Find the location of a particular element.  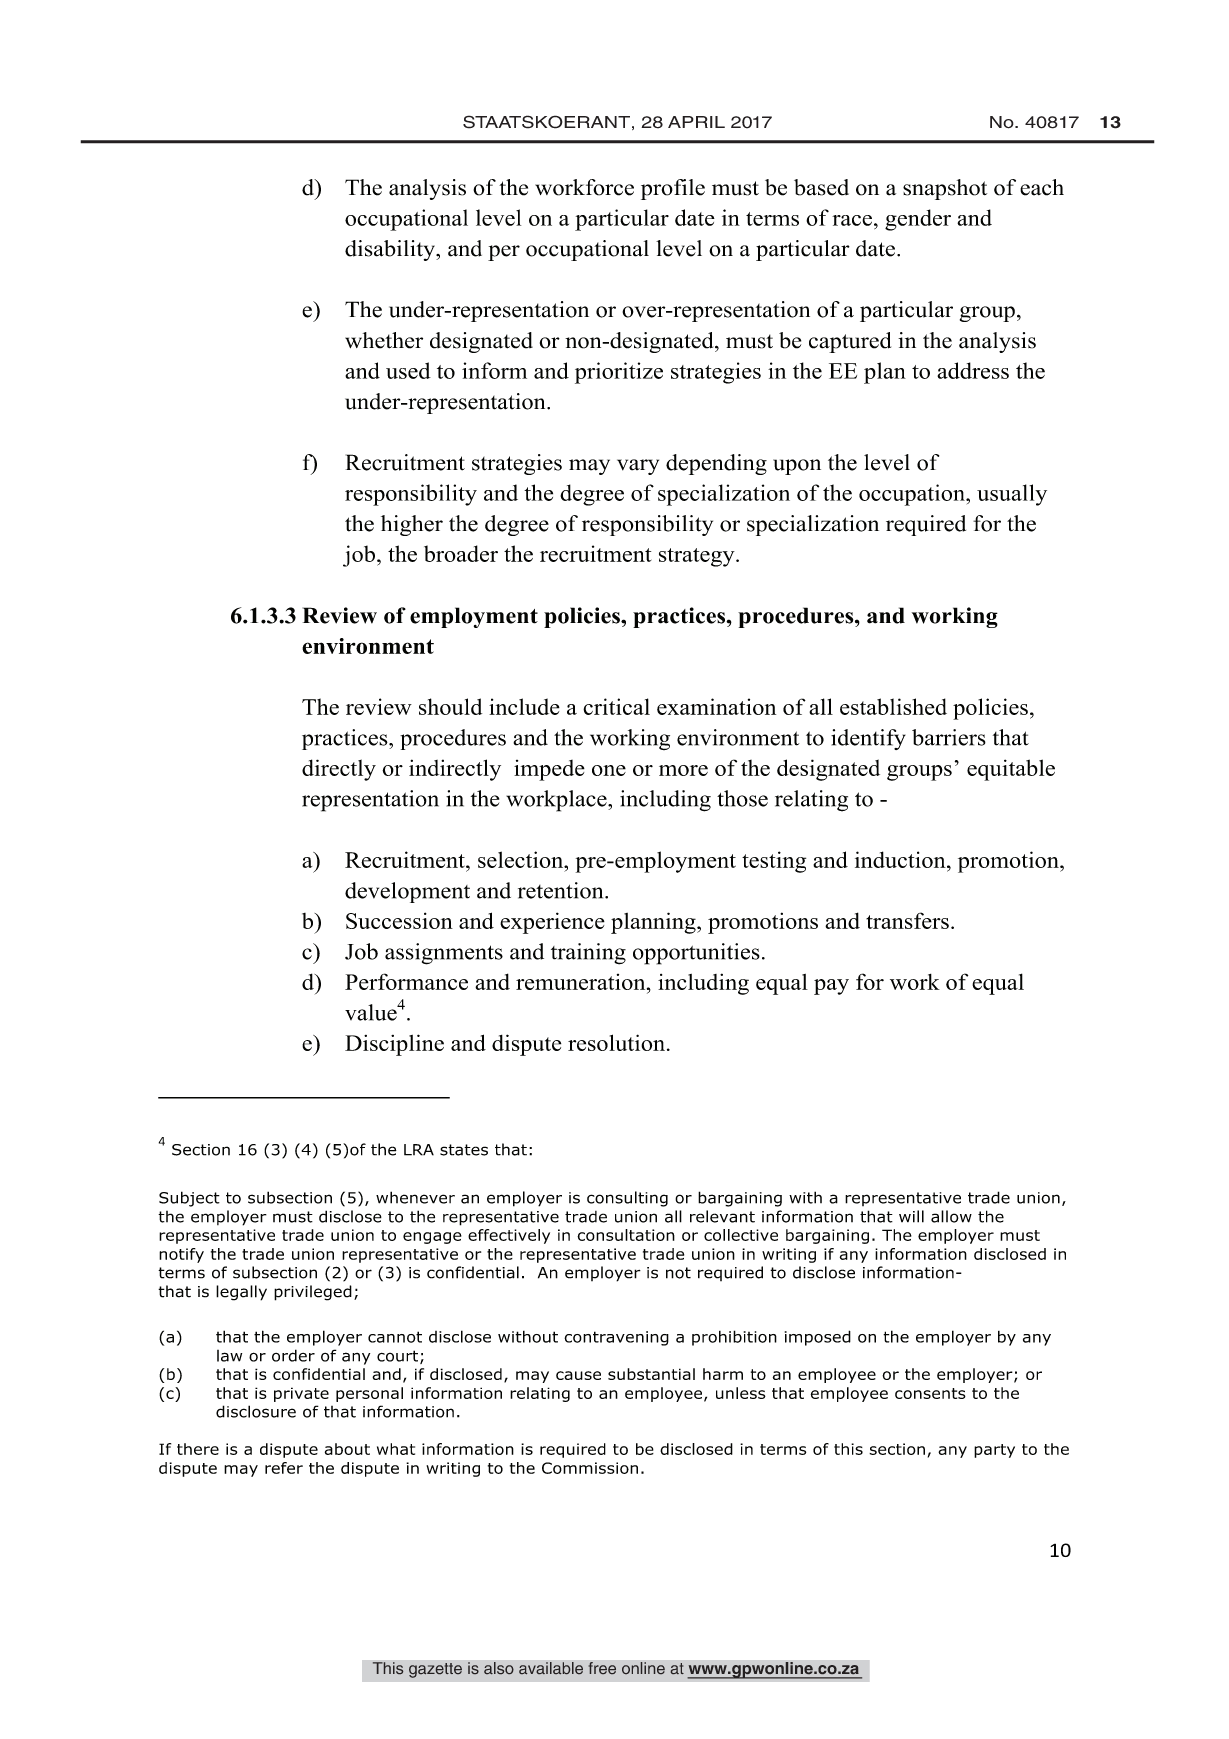

Subject is located at coordinates (189, 1199).
